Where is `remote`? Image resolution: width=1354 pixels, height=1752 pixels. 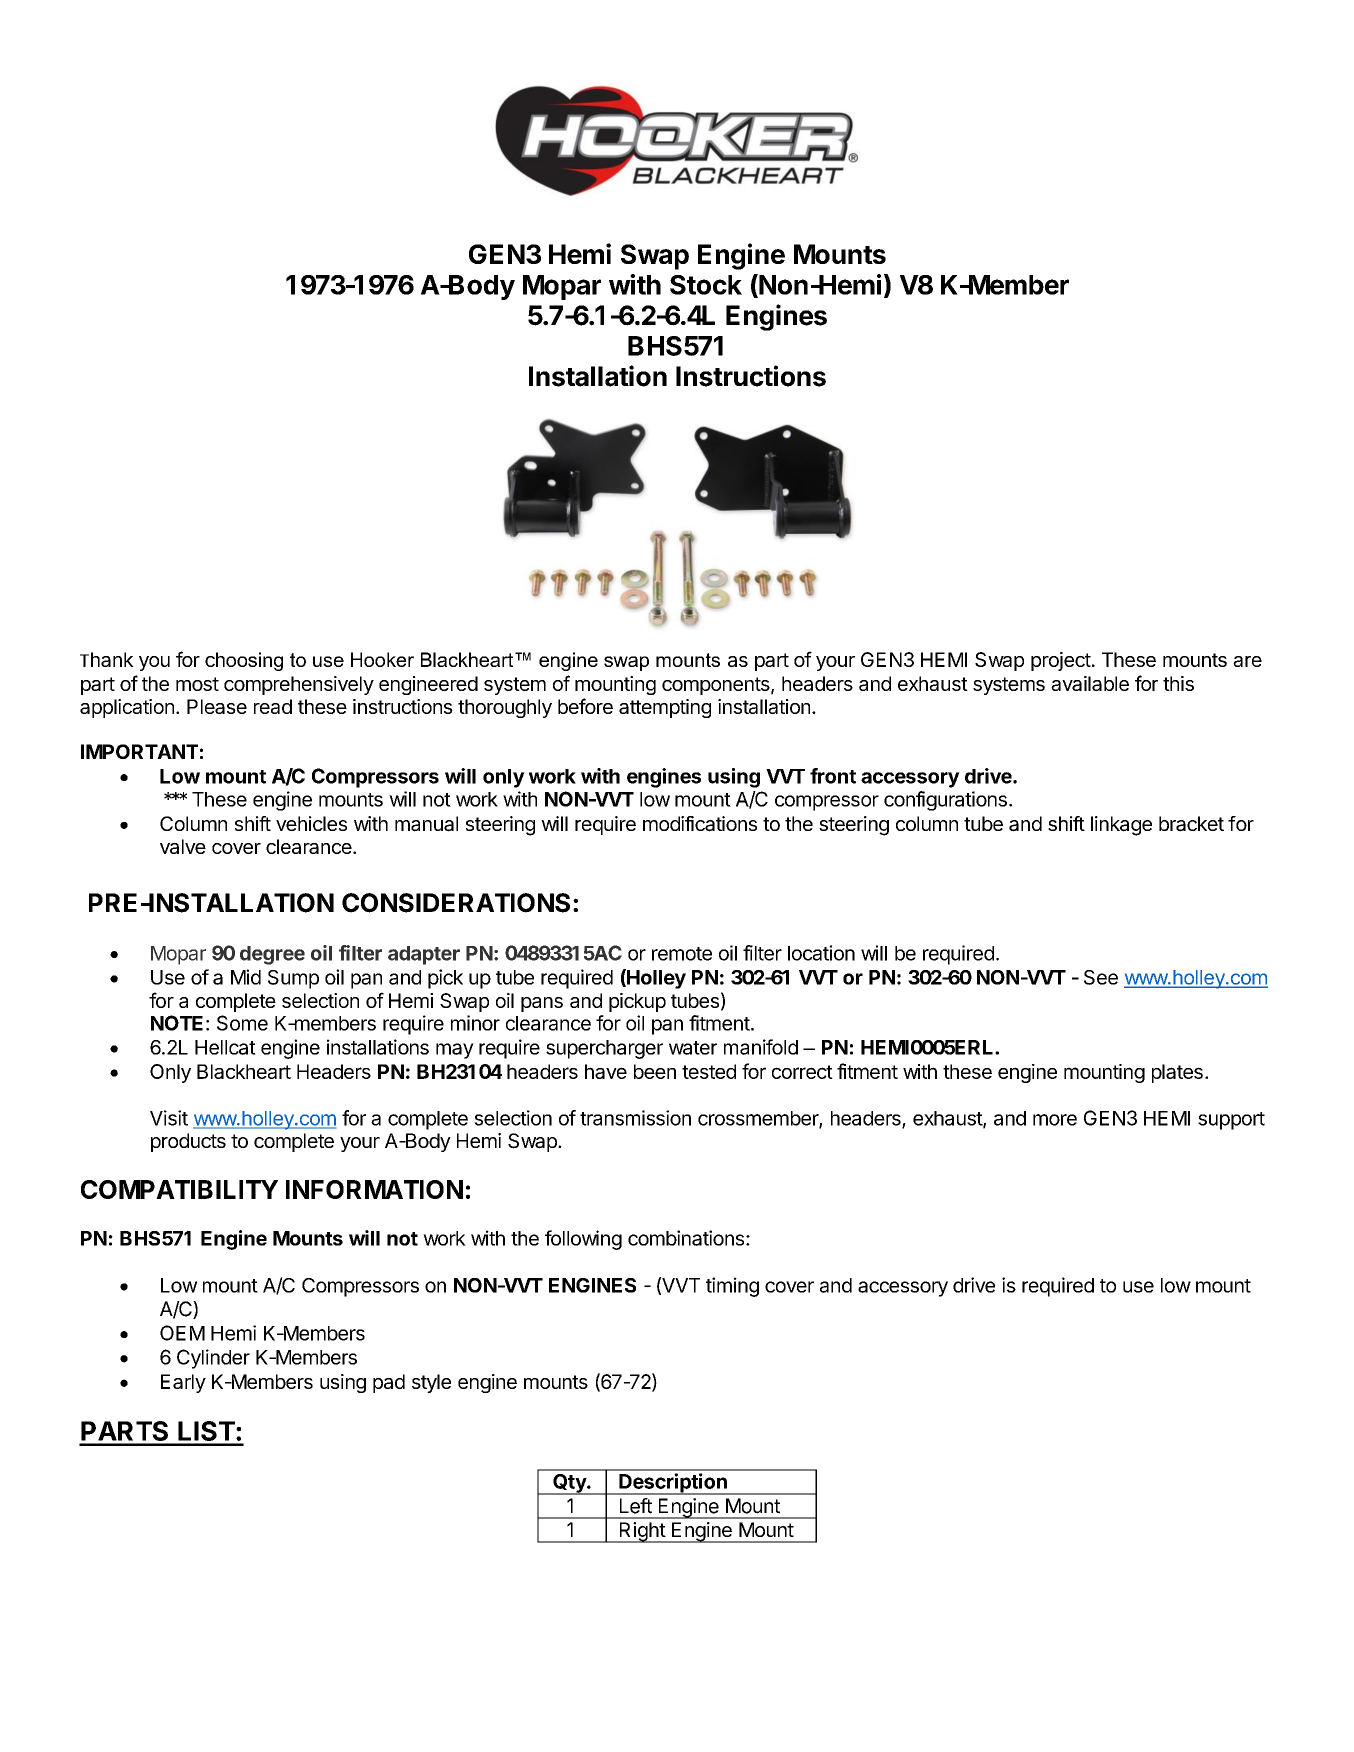 remote is located at coordinates (682, 954).
